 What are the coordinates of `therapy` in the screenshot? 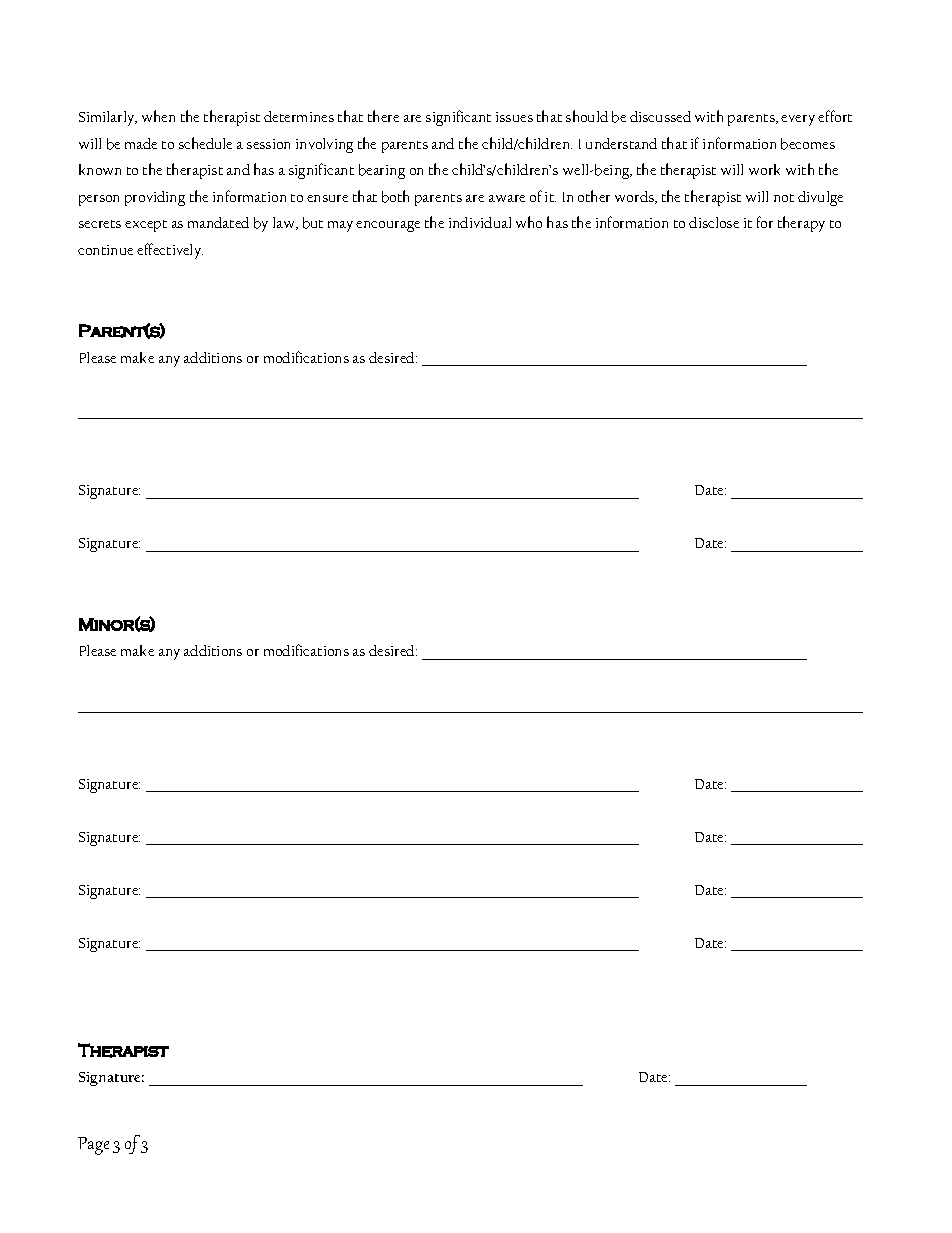 It's located at (801, 224).
